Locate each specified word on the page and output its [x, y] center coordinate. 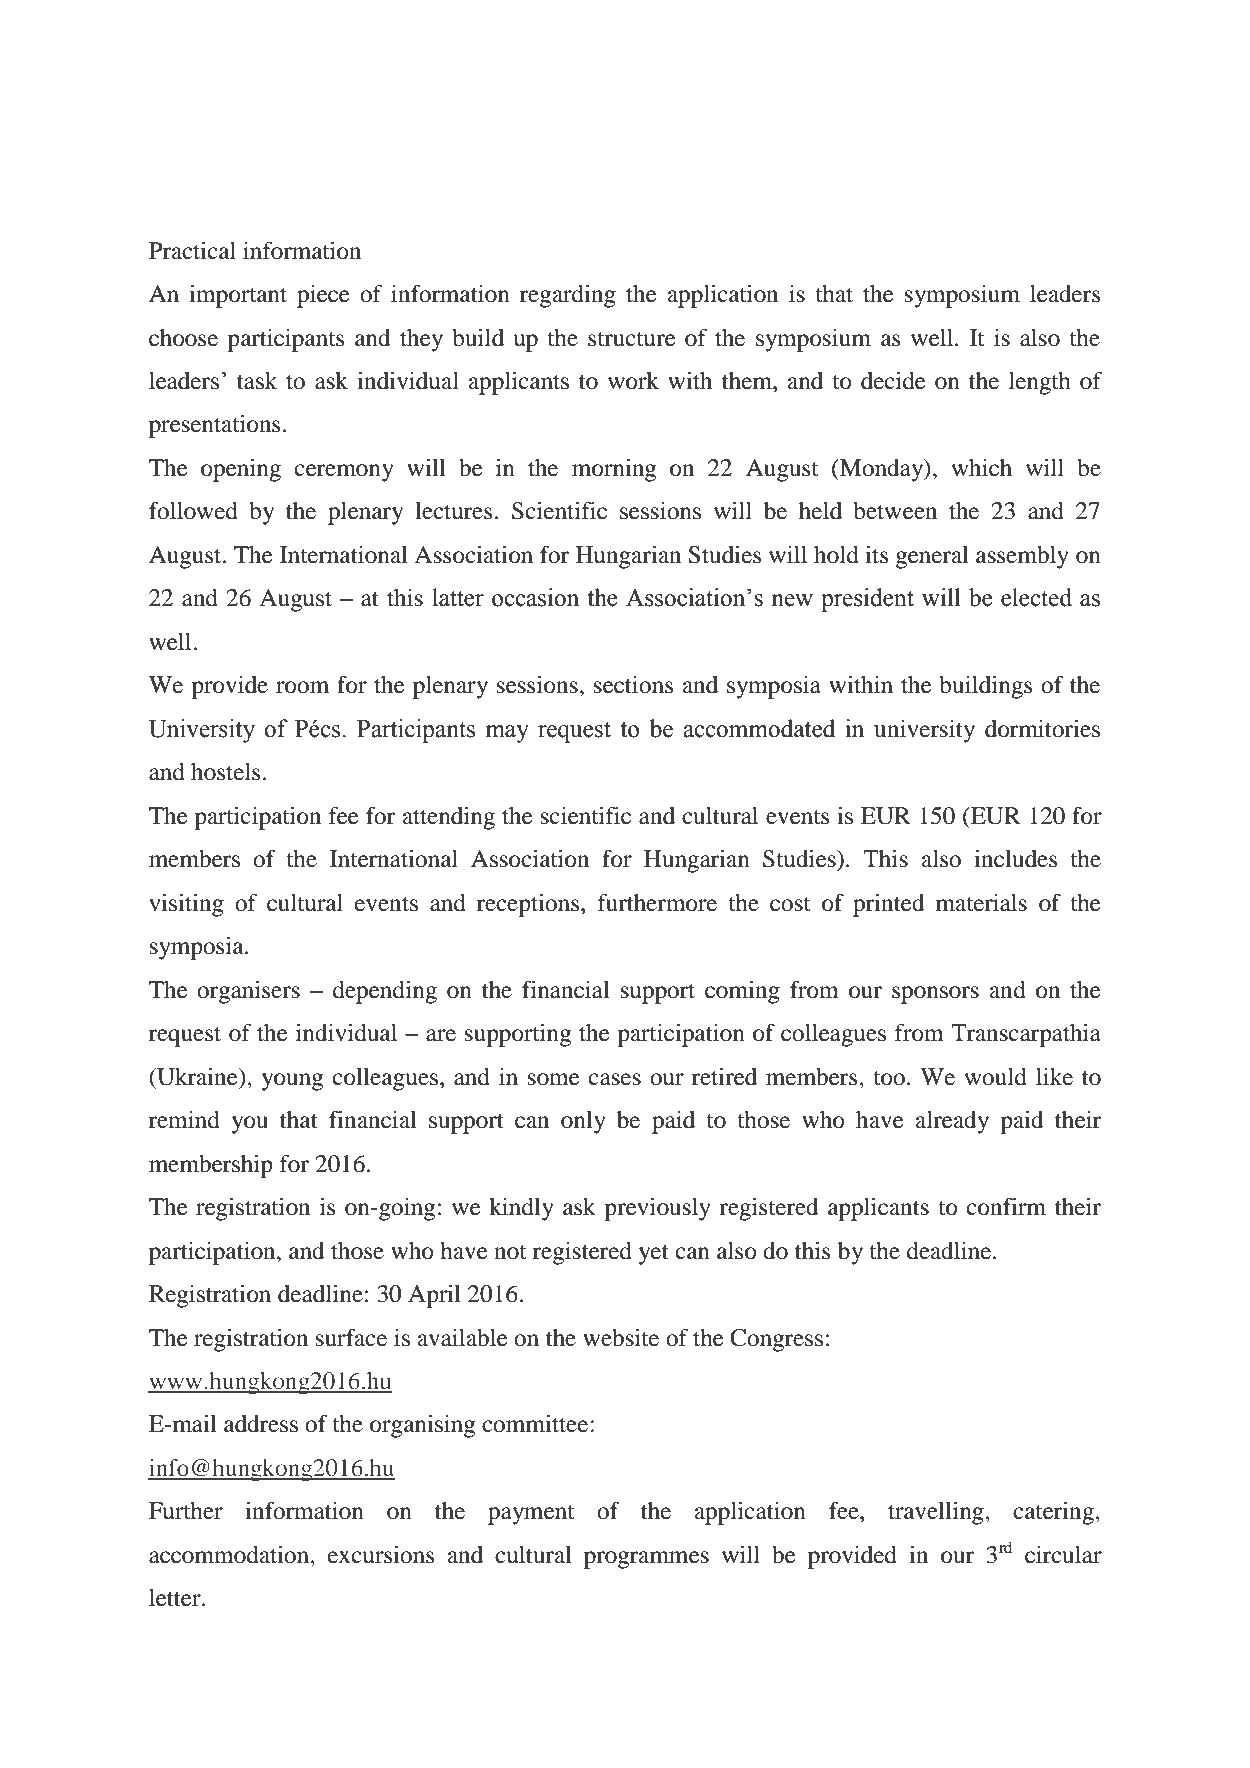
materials [981, 903]
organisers [248, 992]
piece [323, 296]
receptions [529, 905]
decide [893, 381]
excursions [381, 1555]
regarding [568, 296]
